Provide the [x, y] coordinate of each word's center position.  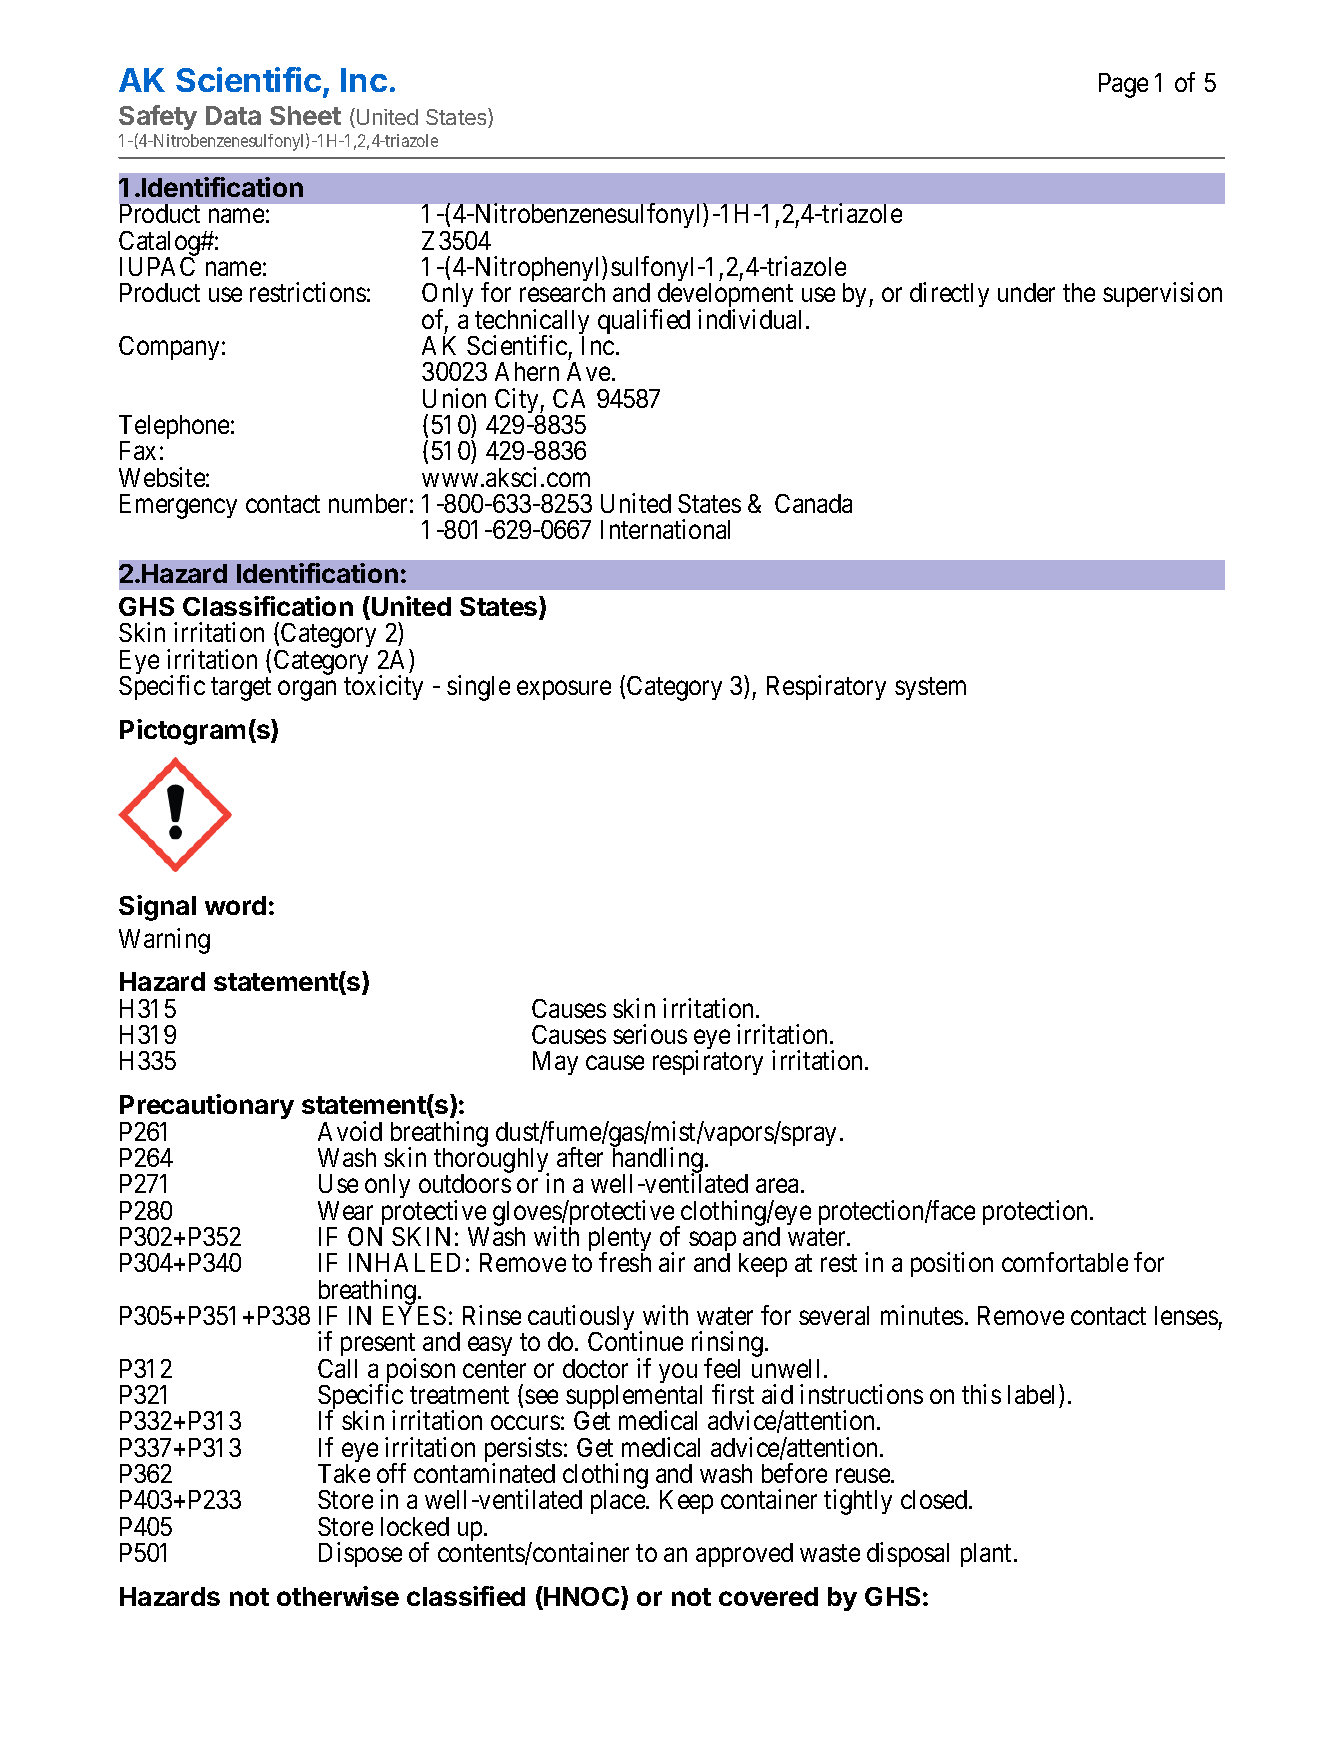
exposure [564, 690]
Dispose [360, 1554]
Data [233, 115]
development [724, 297]
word [235, 905]
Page [1123, 85]
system [930, 689]
